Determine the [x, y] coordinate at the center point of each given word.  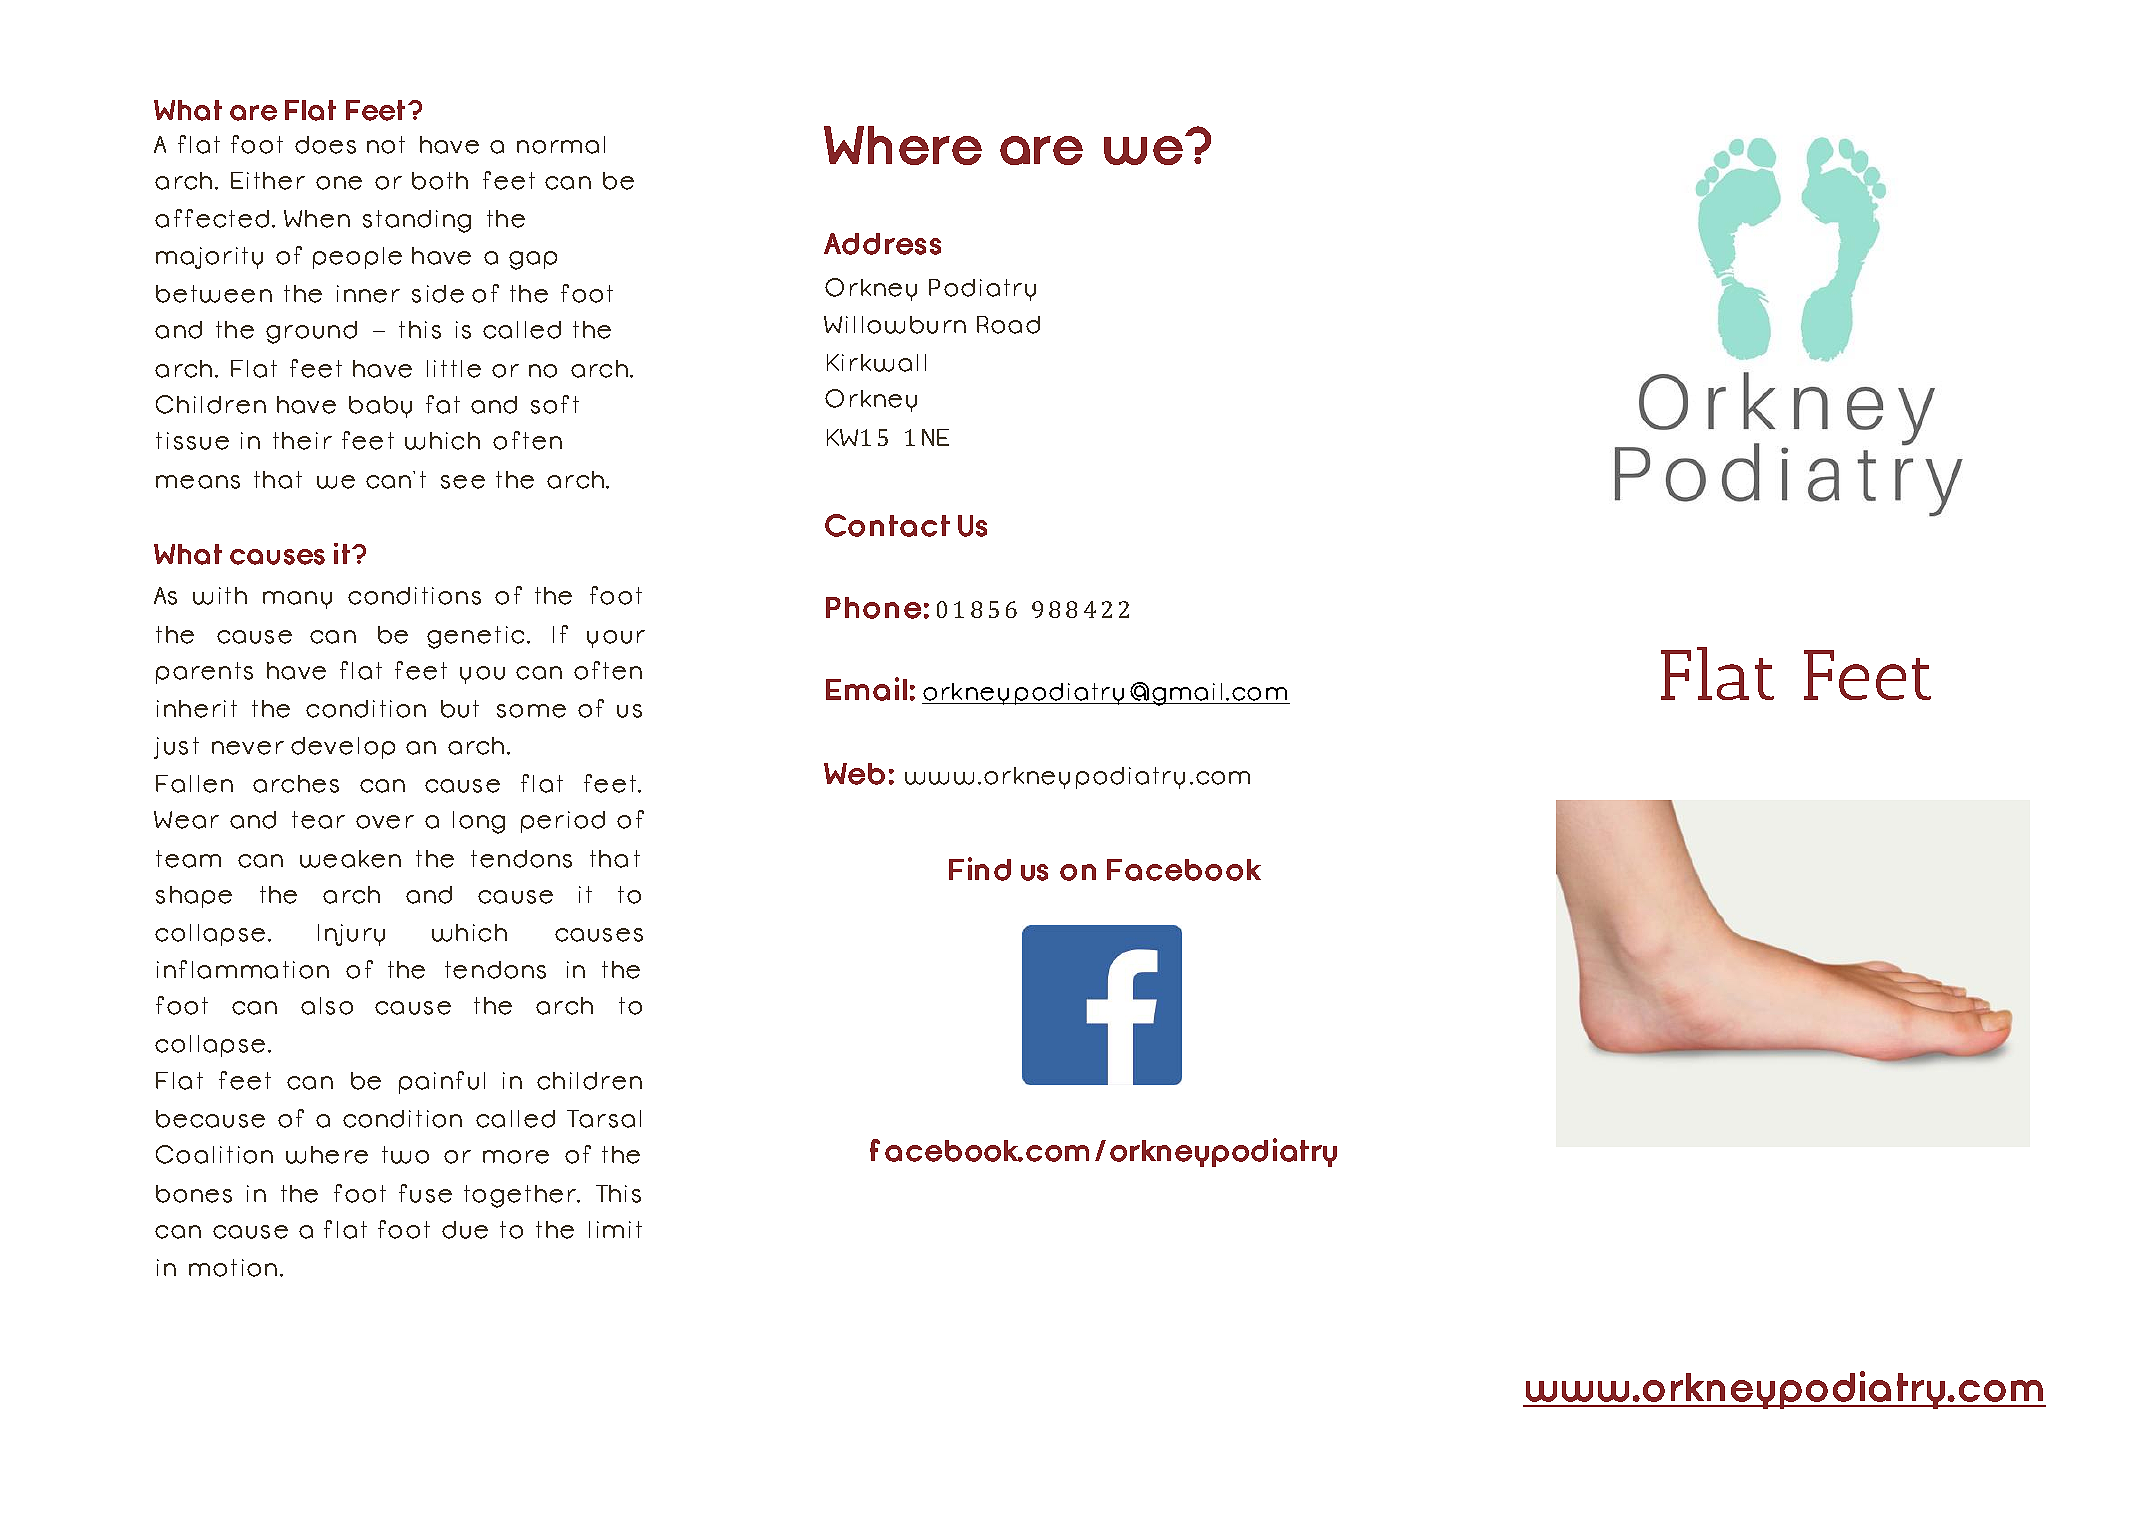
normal [561, 145]
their [302, 441]
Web [854, 774]
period [563, 822]
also [327, 1006]
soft [555, 404]
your [616, 639]
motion [233, 1268]
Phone [873, 608]
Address [882, 244]
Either [268, 181]
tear [318, 820]
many [297, 600]
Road [1008, 325]
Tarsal [604, 1119]
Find [980, 869]
